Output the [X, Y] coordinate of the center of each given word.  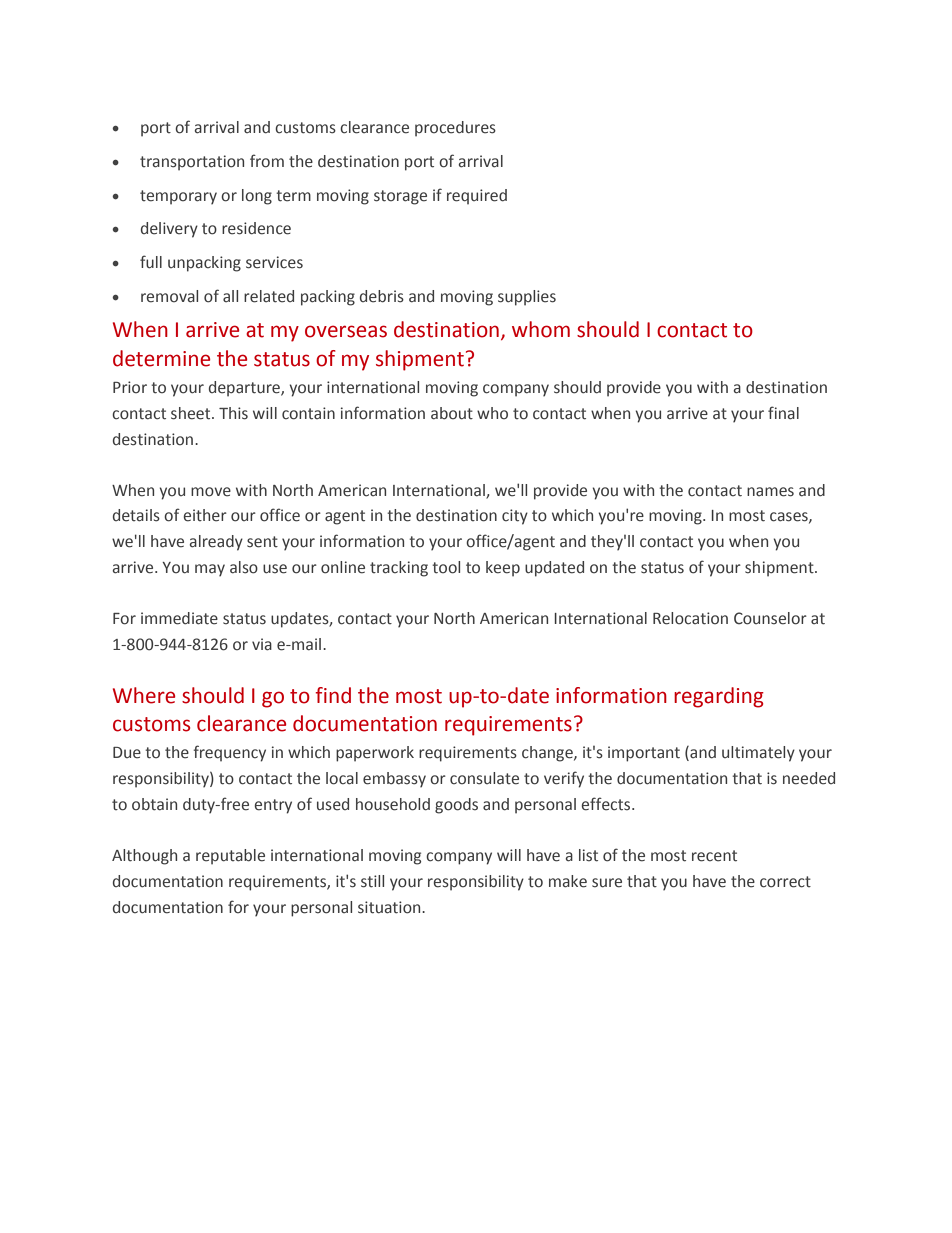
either [205, 515]
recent [714, 856]
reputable [230, 857]
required [477, 196]
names [770, 492]
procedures [455, 129]
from [267, 161]
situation [390, 907]
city [515, 517]
